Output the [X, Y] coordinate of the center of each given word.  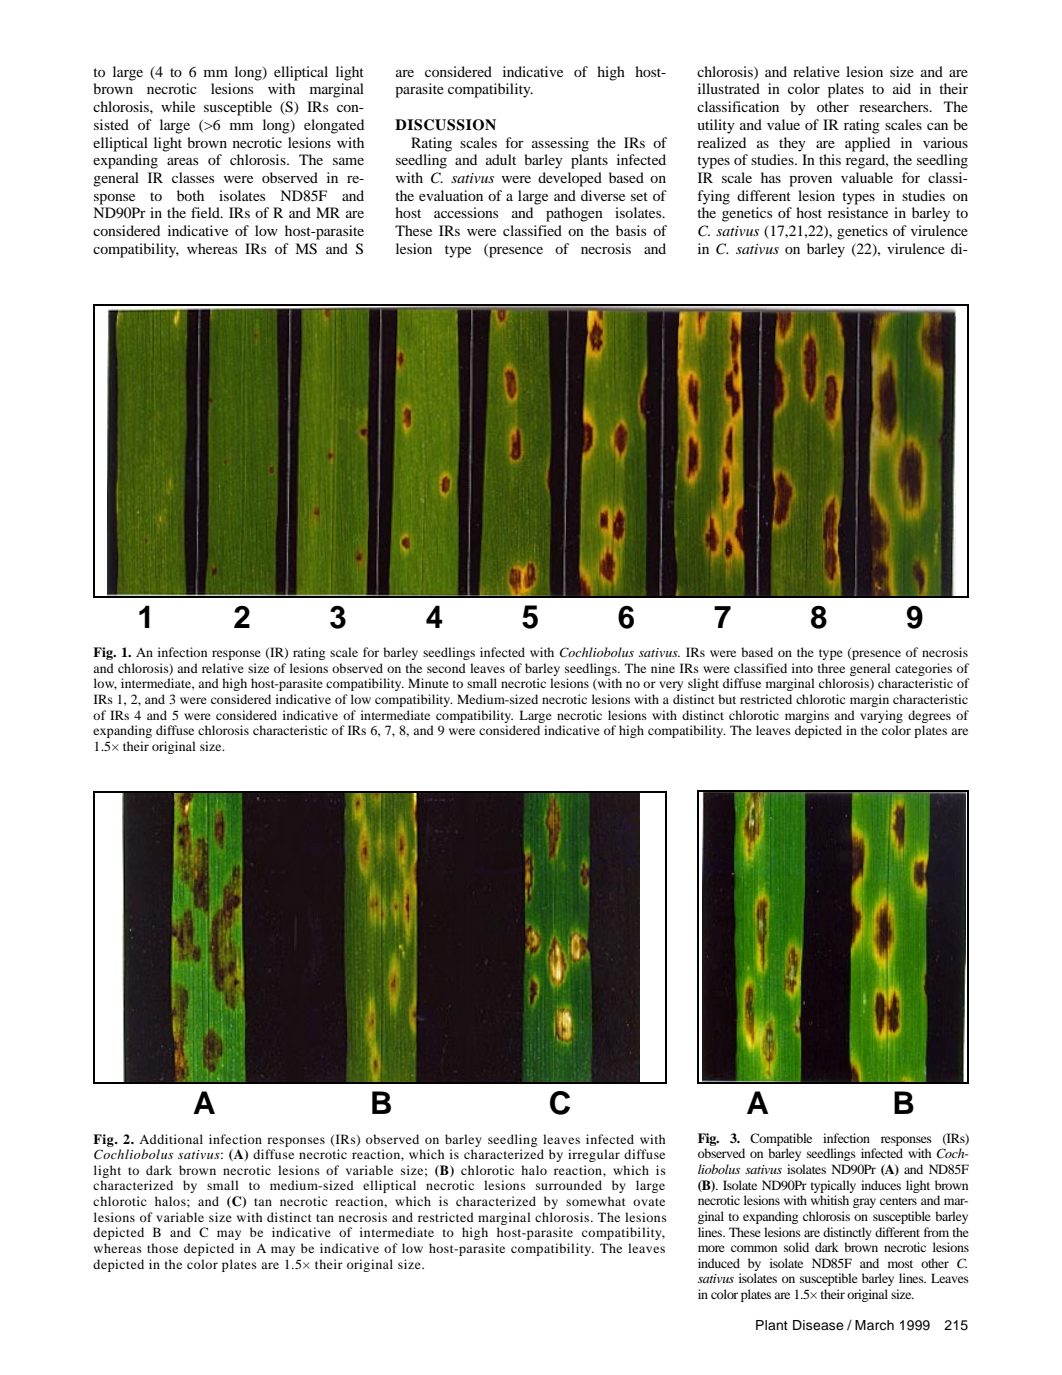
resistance [858, 212]
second [446, 668]
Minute [428, 683]
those [162, 1248]
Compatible [781, 1139]
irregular [594, 1155]
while [178, 106]
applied [867, 144]
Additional [171, 1139]
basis [631, 230]
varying [881, 716]
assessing [560, 144]
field [206, 212]
